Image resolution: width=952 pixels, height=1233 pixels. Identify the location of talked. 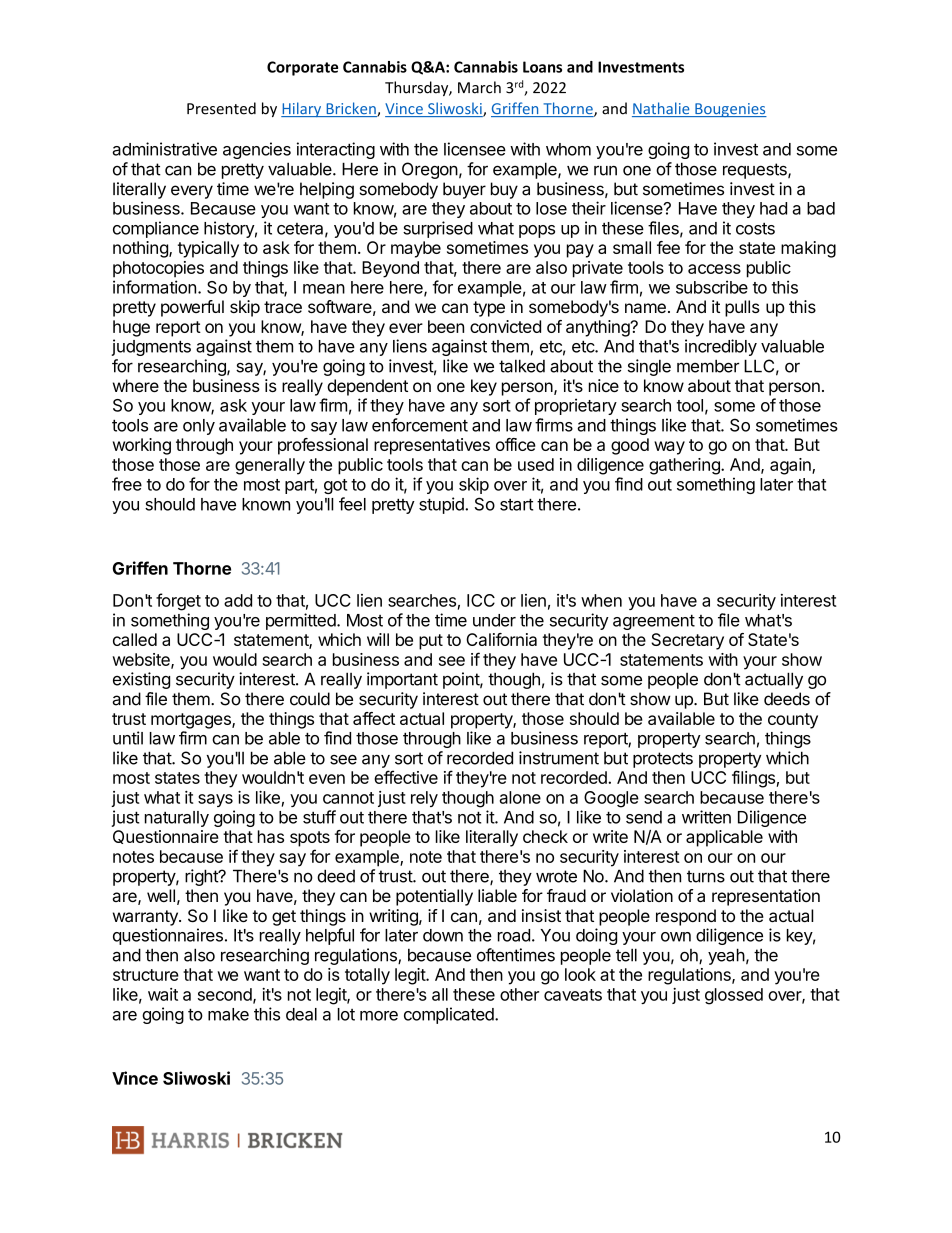
(522, 366).
